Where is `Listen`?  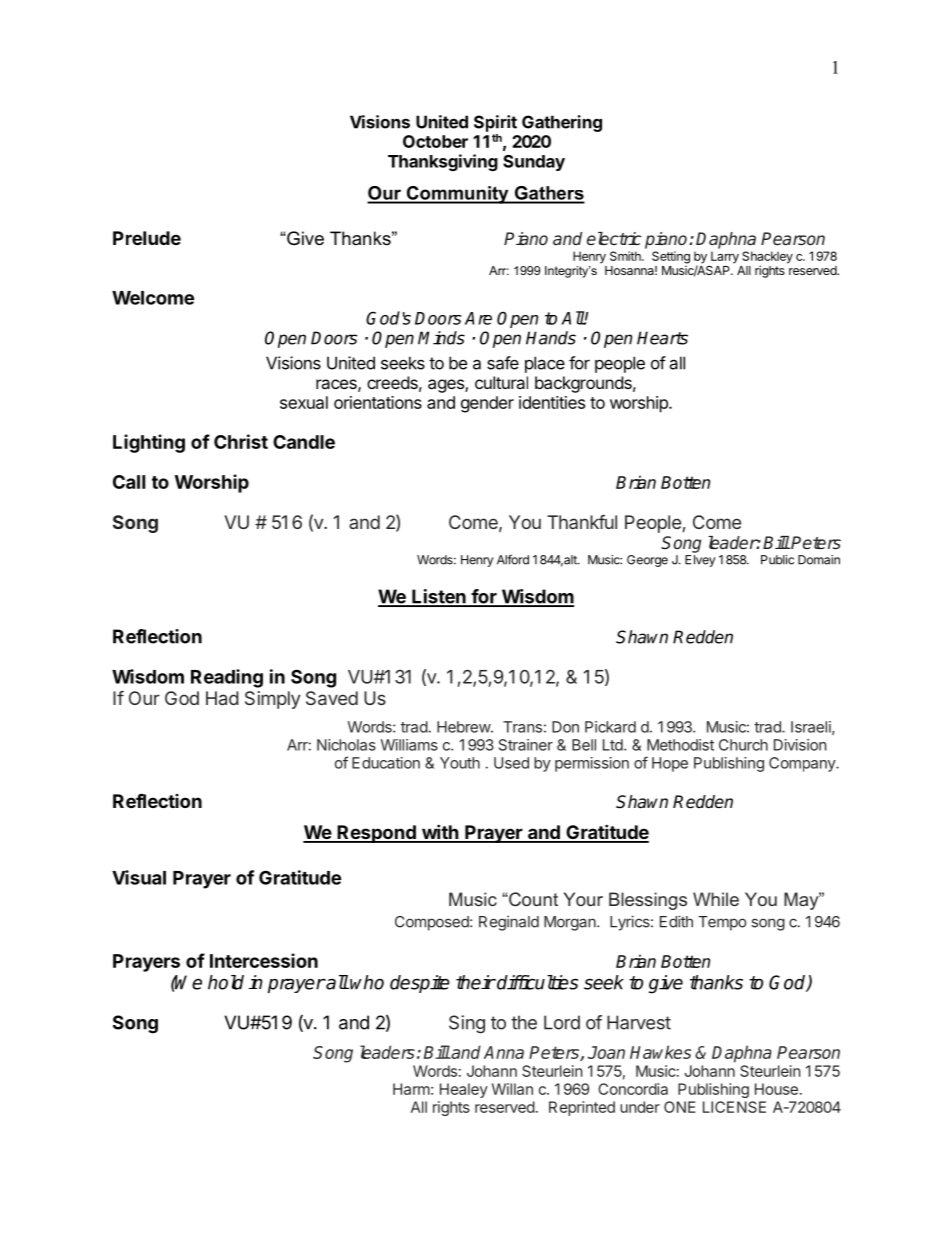
Listen is located at coordinates (439, 597).
